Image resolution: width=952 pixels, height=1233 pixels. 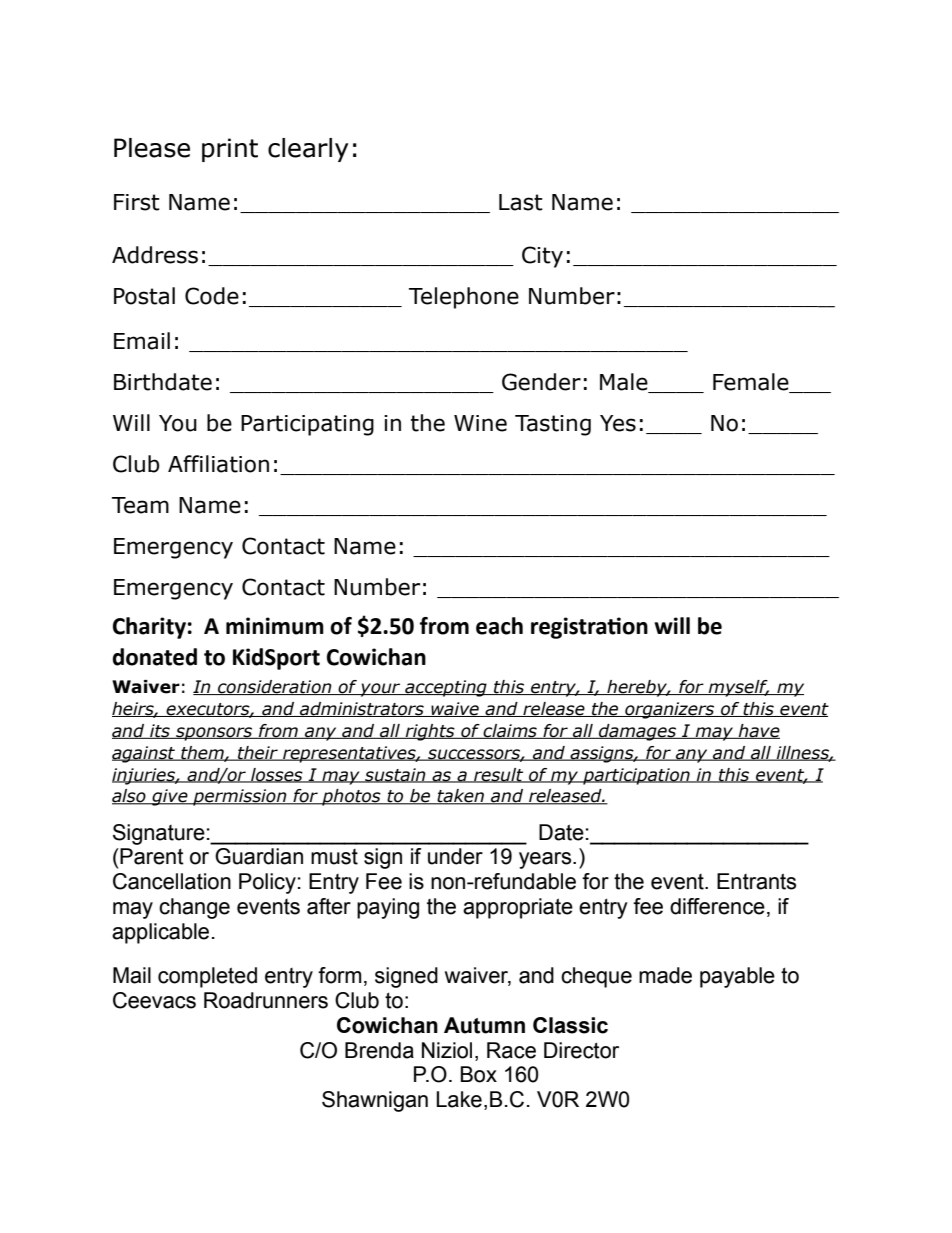 What do you see at coordinates (738, 688) in the screenshot?
I see `myself` at bounding box center [738, 688].
